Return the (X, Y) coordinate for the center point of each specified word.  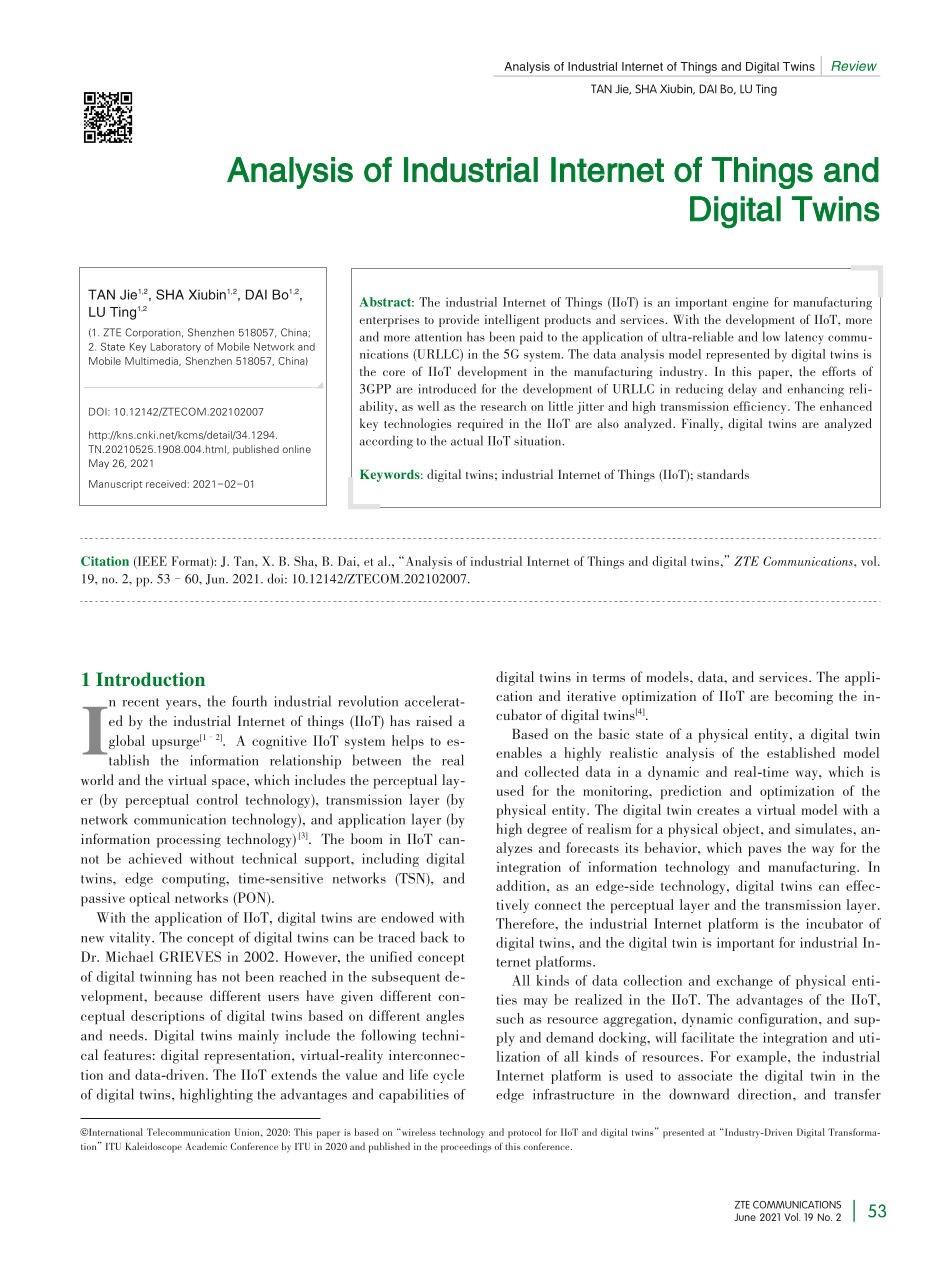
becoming (804, 697)
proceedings (466, 1147)
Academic (206, 1146)
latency (804, 338)
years (182, 705)
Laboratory (176, 348)
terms (609, 678)
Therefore (526, 923)
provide (459, 320)
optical (149, 899)
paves (765, 851)
